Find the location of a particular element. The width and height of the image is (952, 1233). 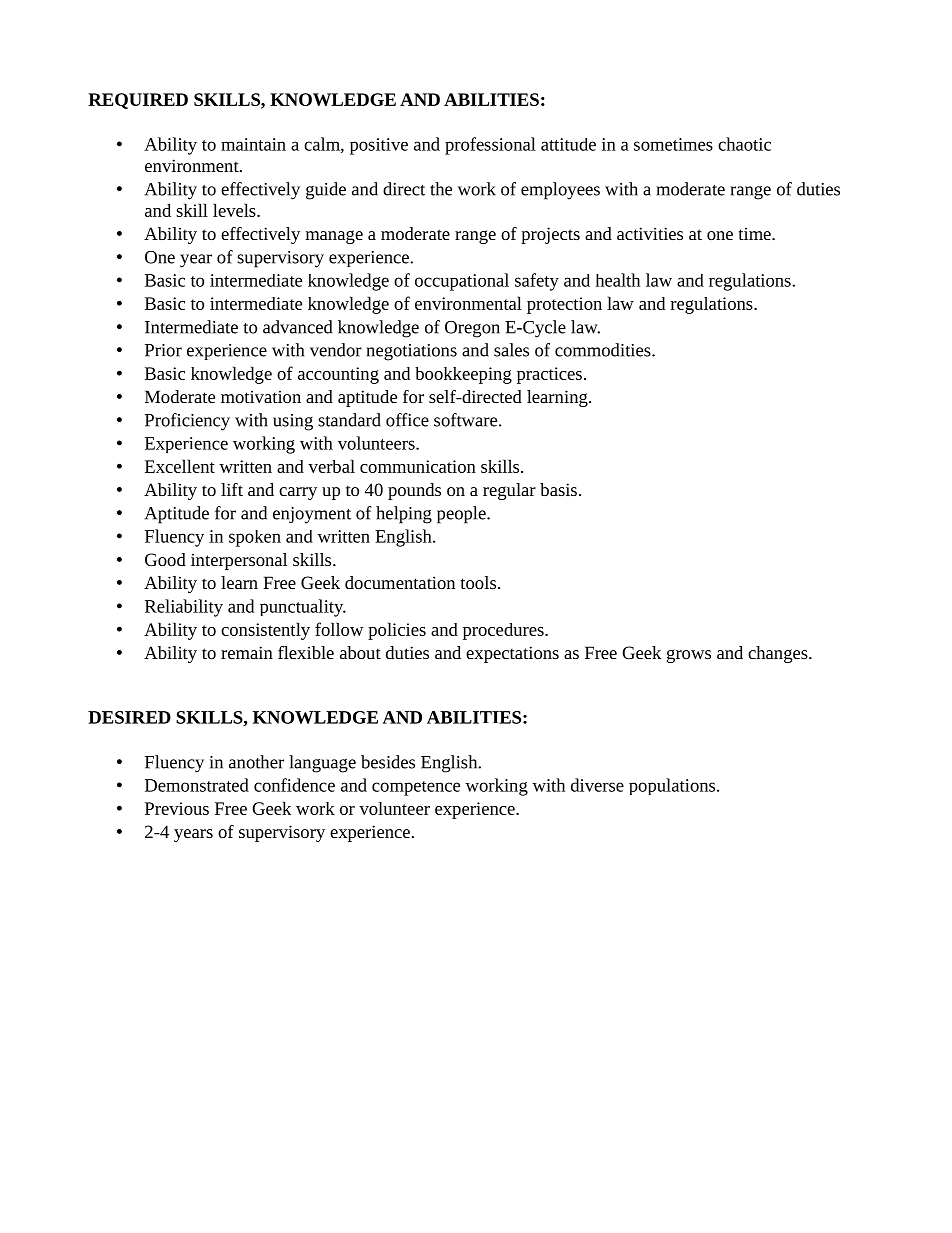

commodities is located at coordinates (604, 350).
